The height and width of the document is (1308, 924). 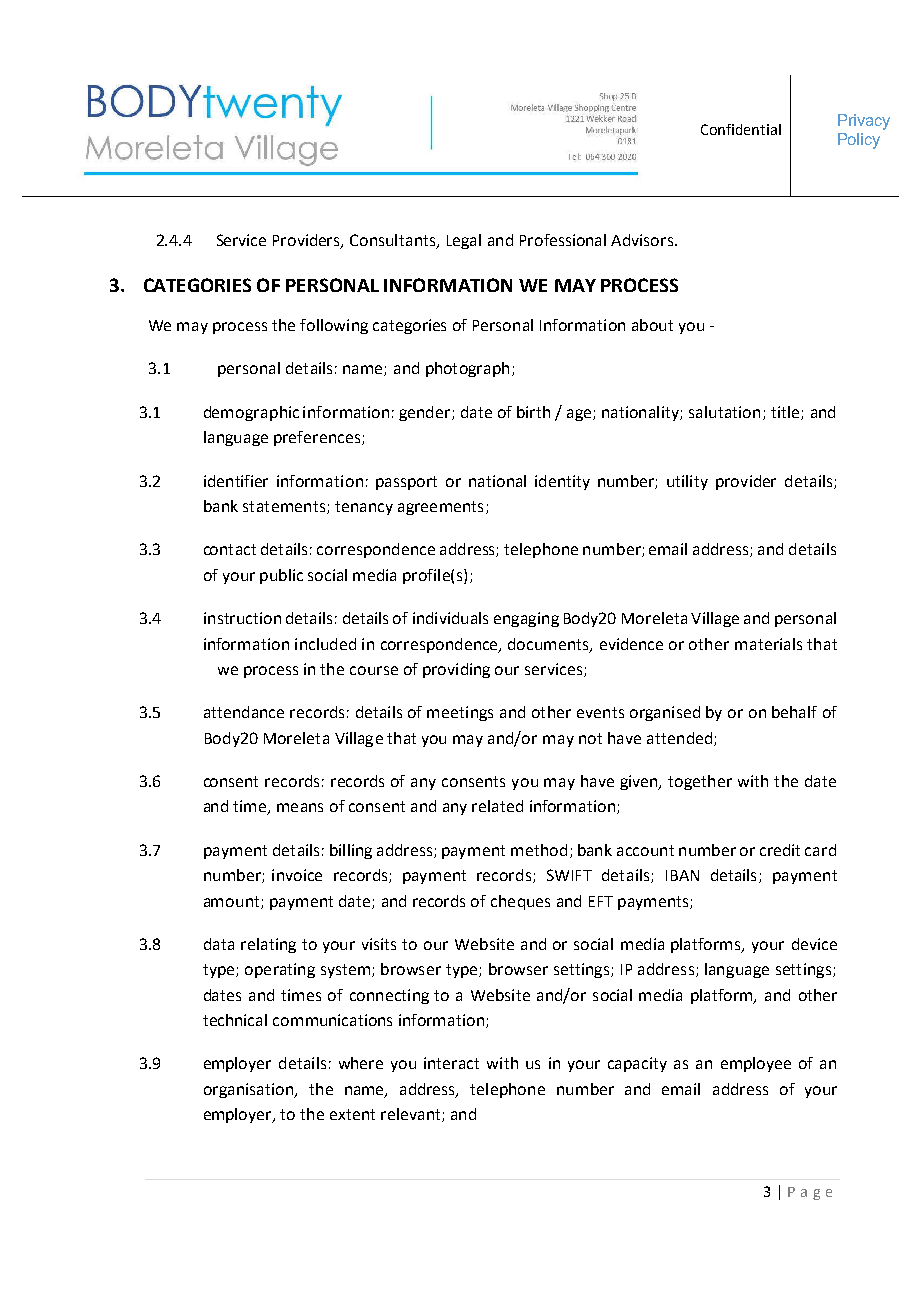 I want to click on Professional, so click(x=563, y=240).
